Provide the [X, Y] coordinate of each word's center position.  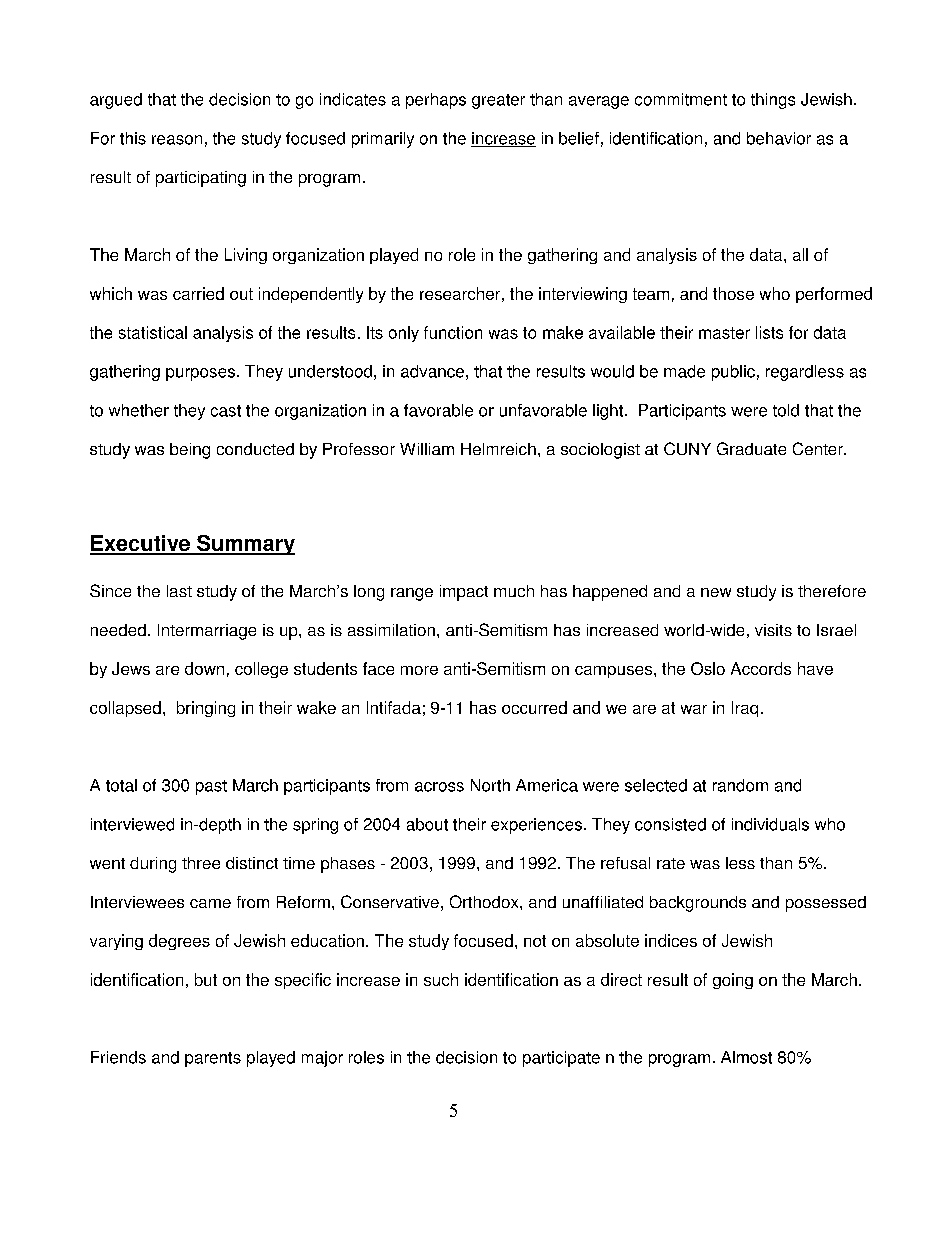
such [441, 979]
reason [177, 140]
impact [464, 593]
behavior [779, 138]
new [716, 592]
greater [498, 101]
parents [213, 1059]
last [179, 591]
